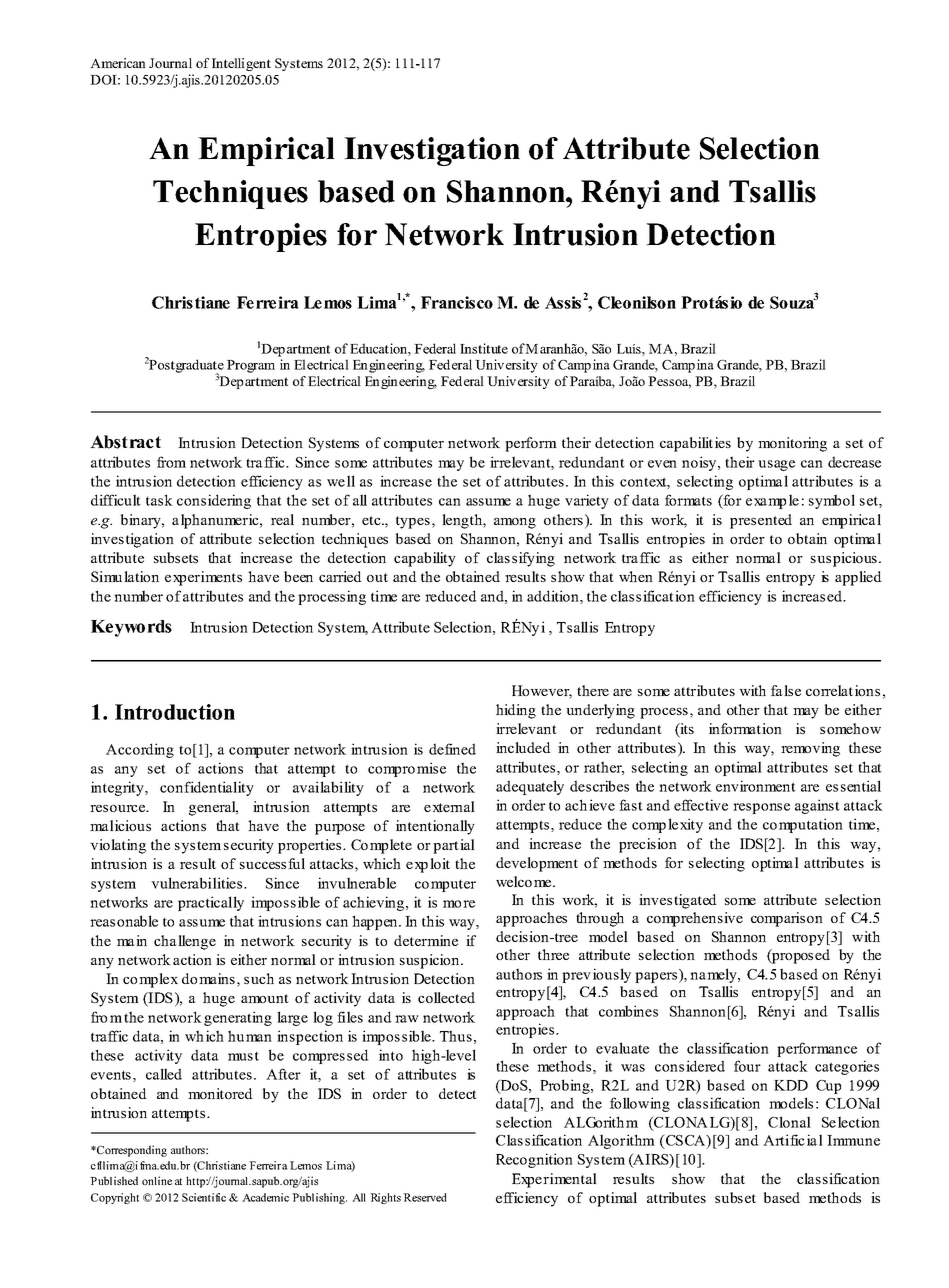 Image resolution: width=949 pixels, height=1288 pixels. What do you see at coordinates (452, 749) in the screenshot?
I see `defined` at bounding box center [452, 749].
